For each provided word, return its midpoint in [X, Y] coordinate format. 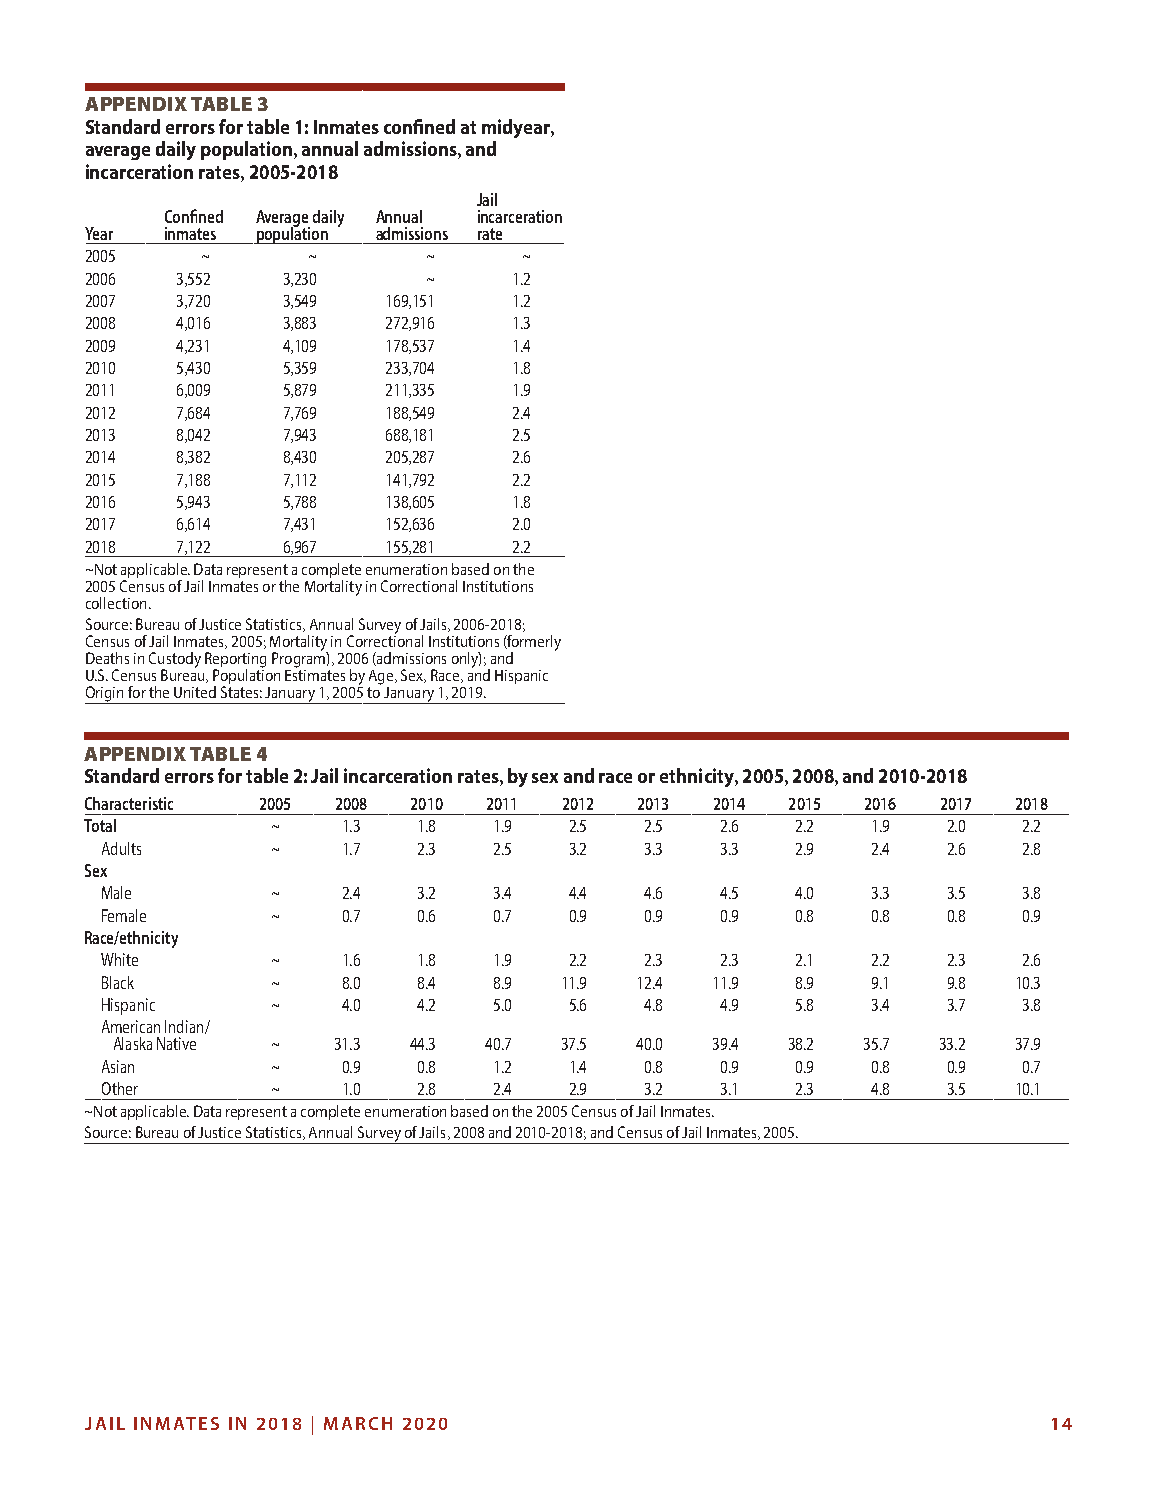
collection [116, 603]
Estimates [315, 674]
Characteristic [129, 803]
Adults [121, 848]
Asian [118, 1066]
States [239, 692]
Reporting [235, 661]
